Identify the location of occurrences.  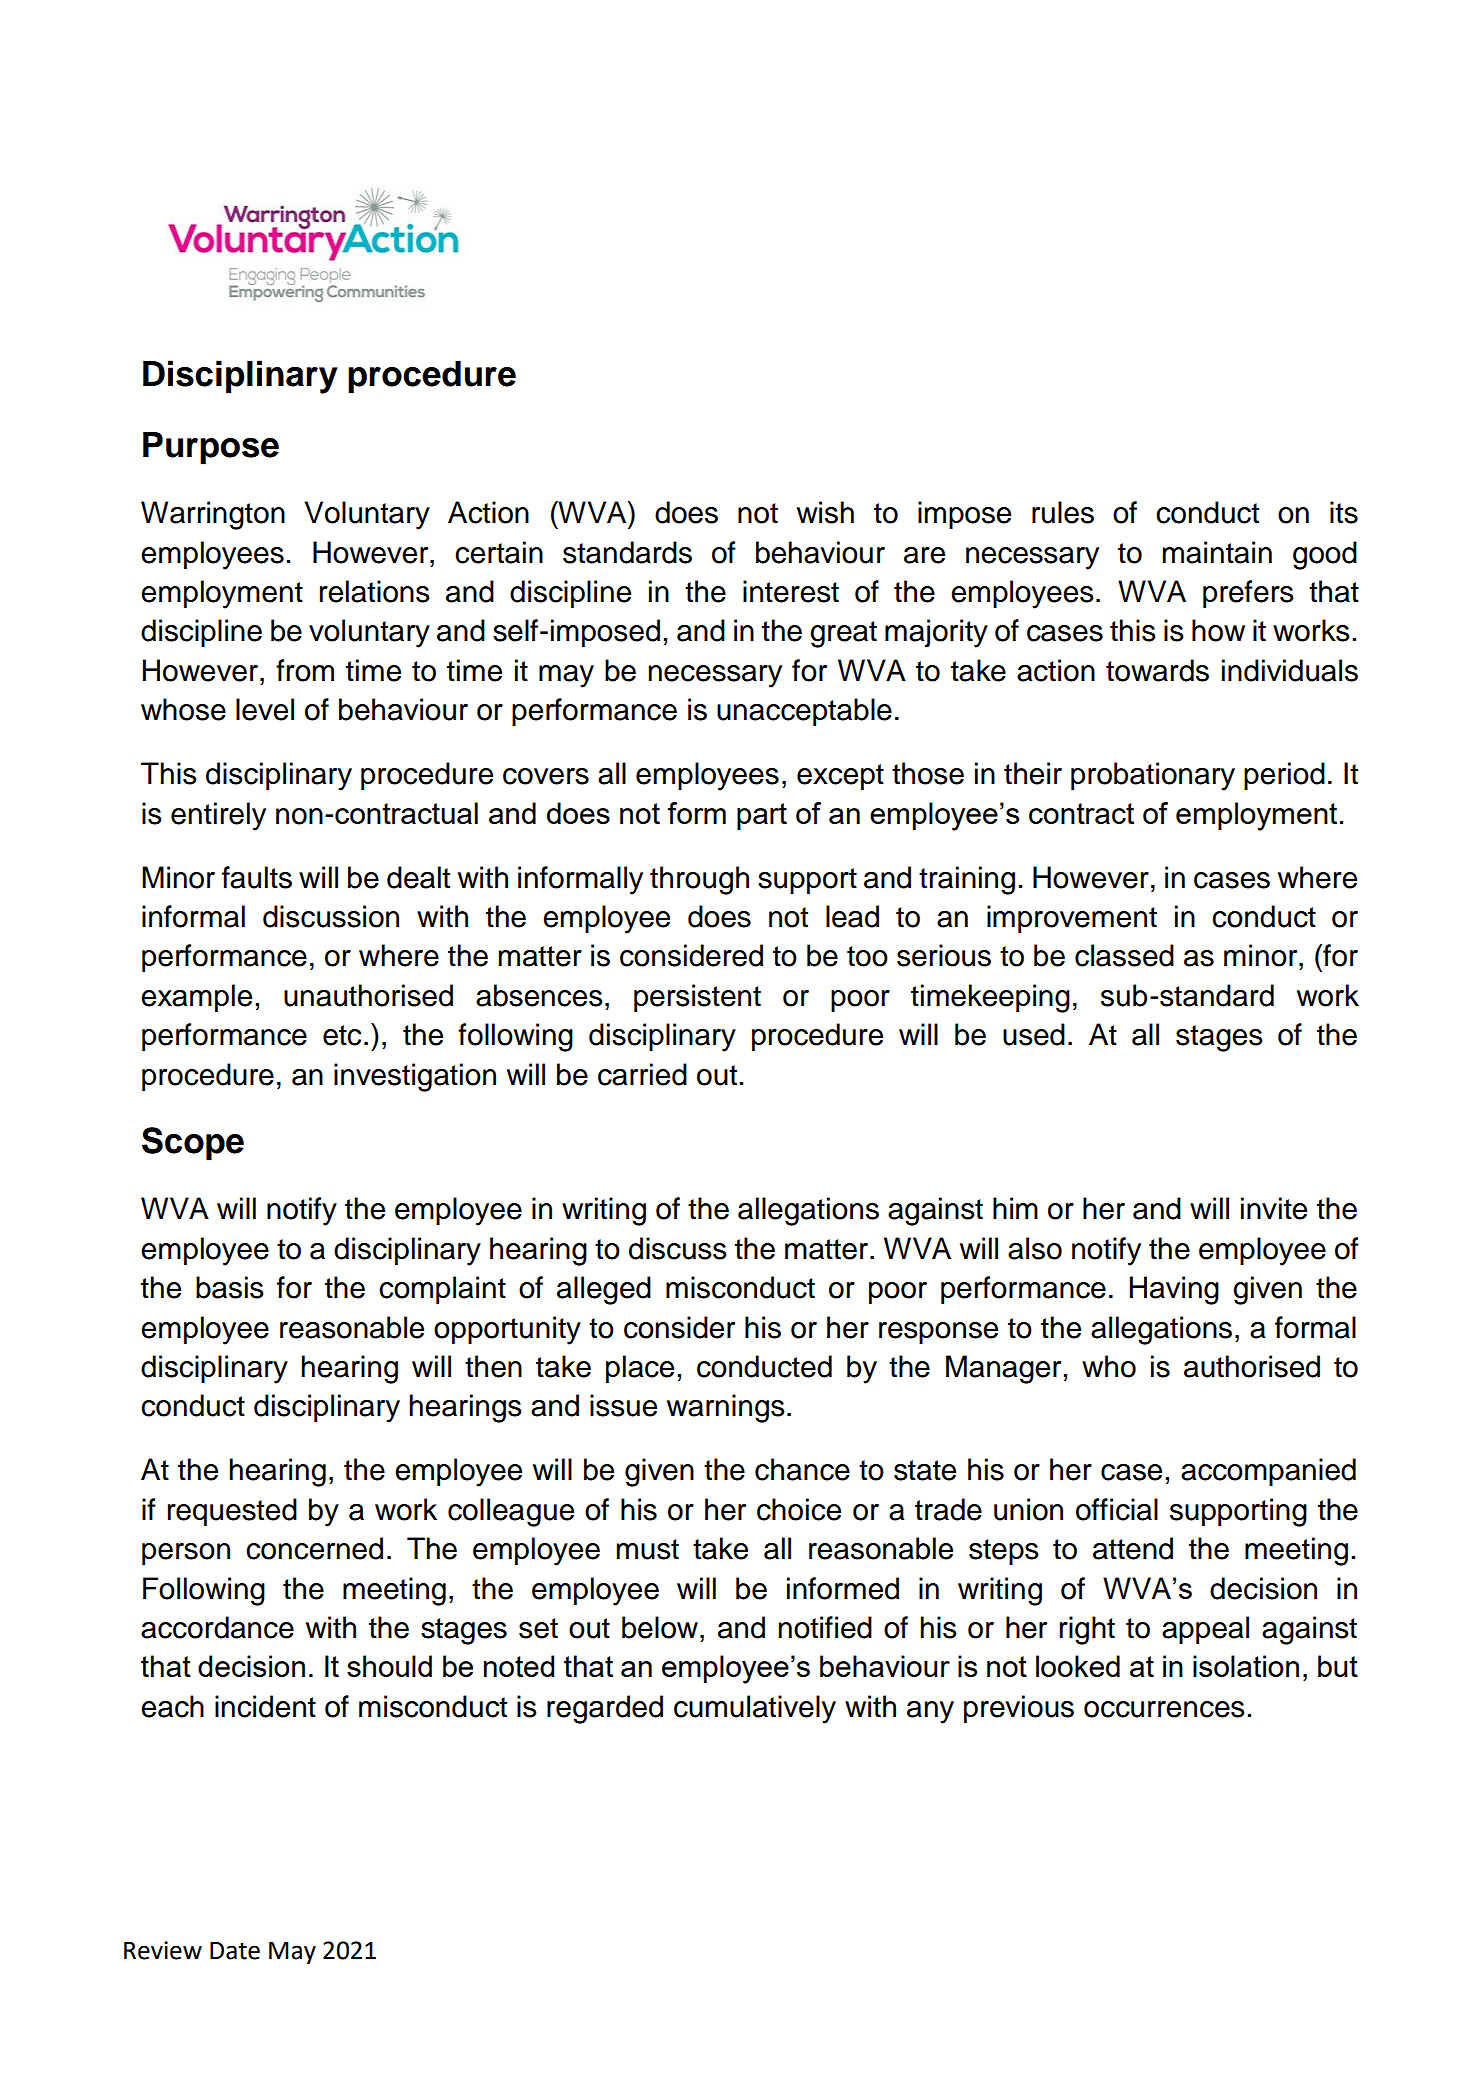
(1164, 1709).
